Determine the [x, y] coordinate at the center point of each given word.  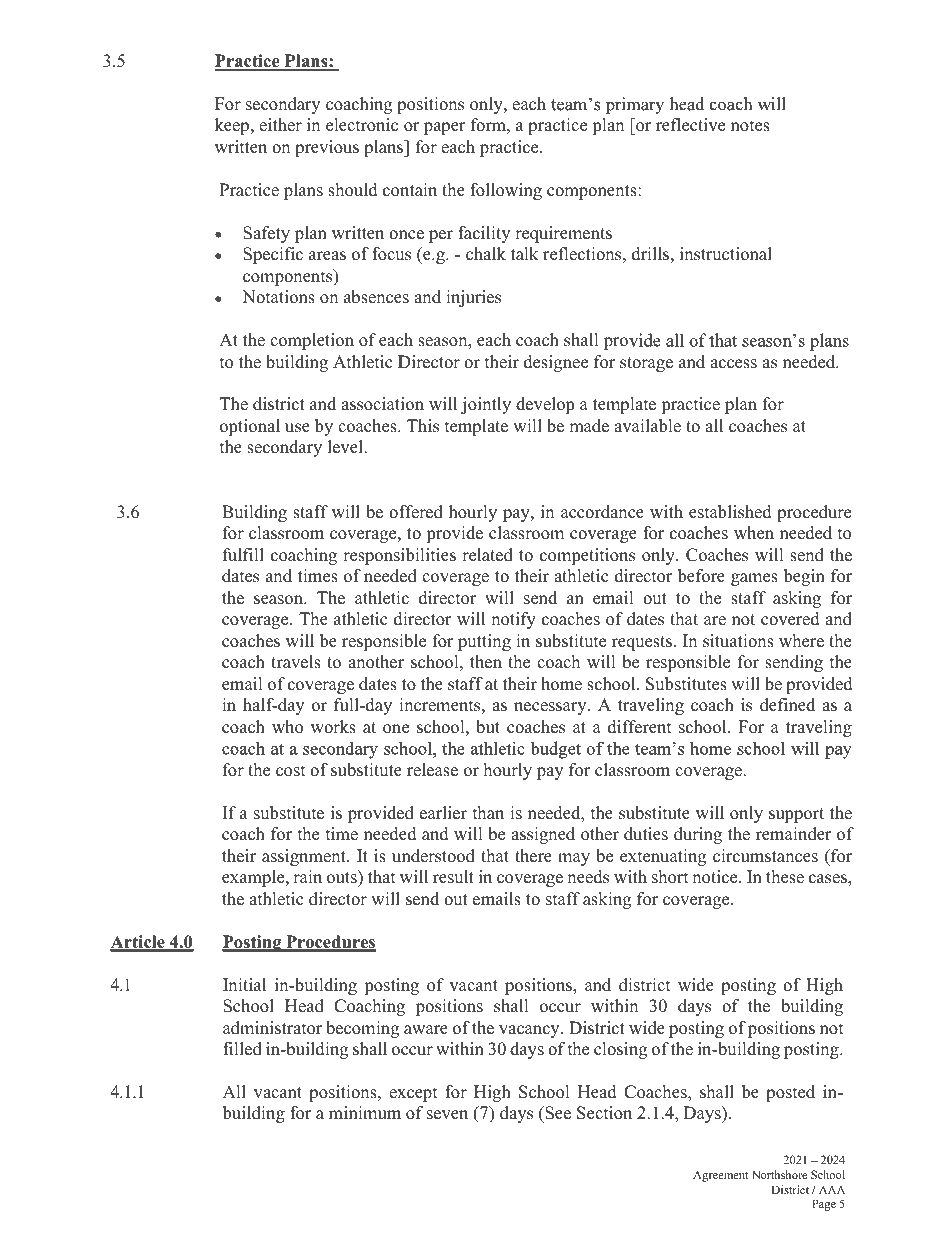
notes [750, 126]
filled [242, 1049]
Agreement [720, 1176]
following [506, 191]
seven [447, 1115]
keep [233, 126]
